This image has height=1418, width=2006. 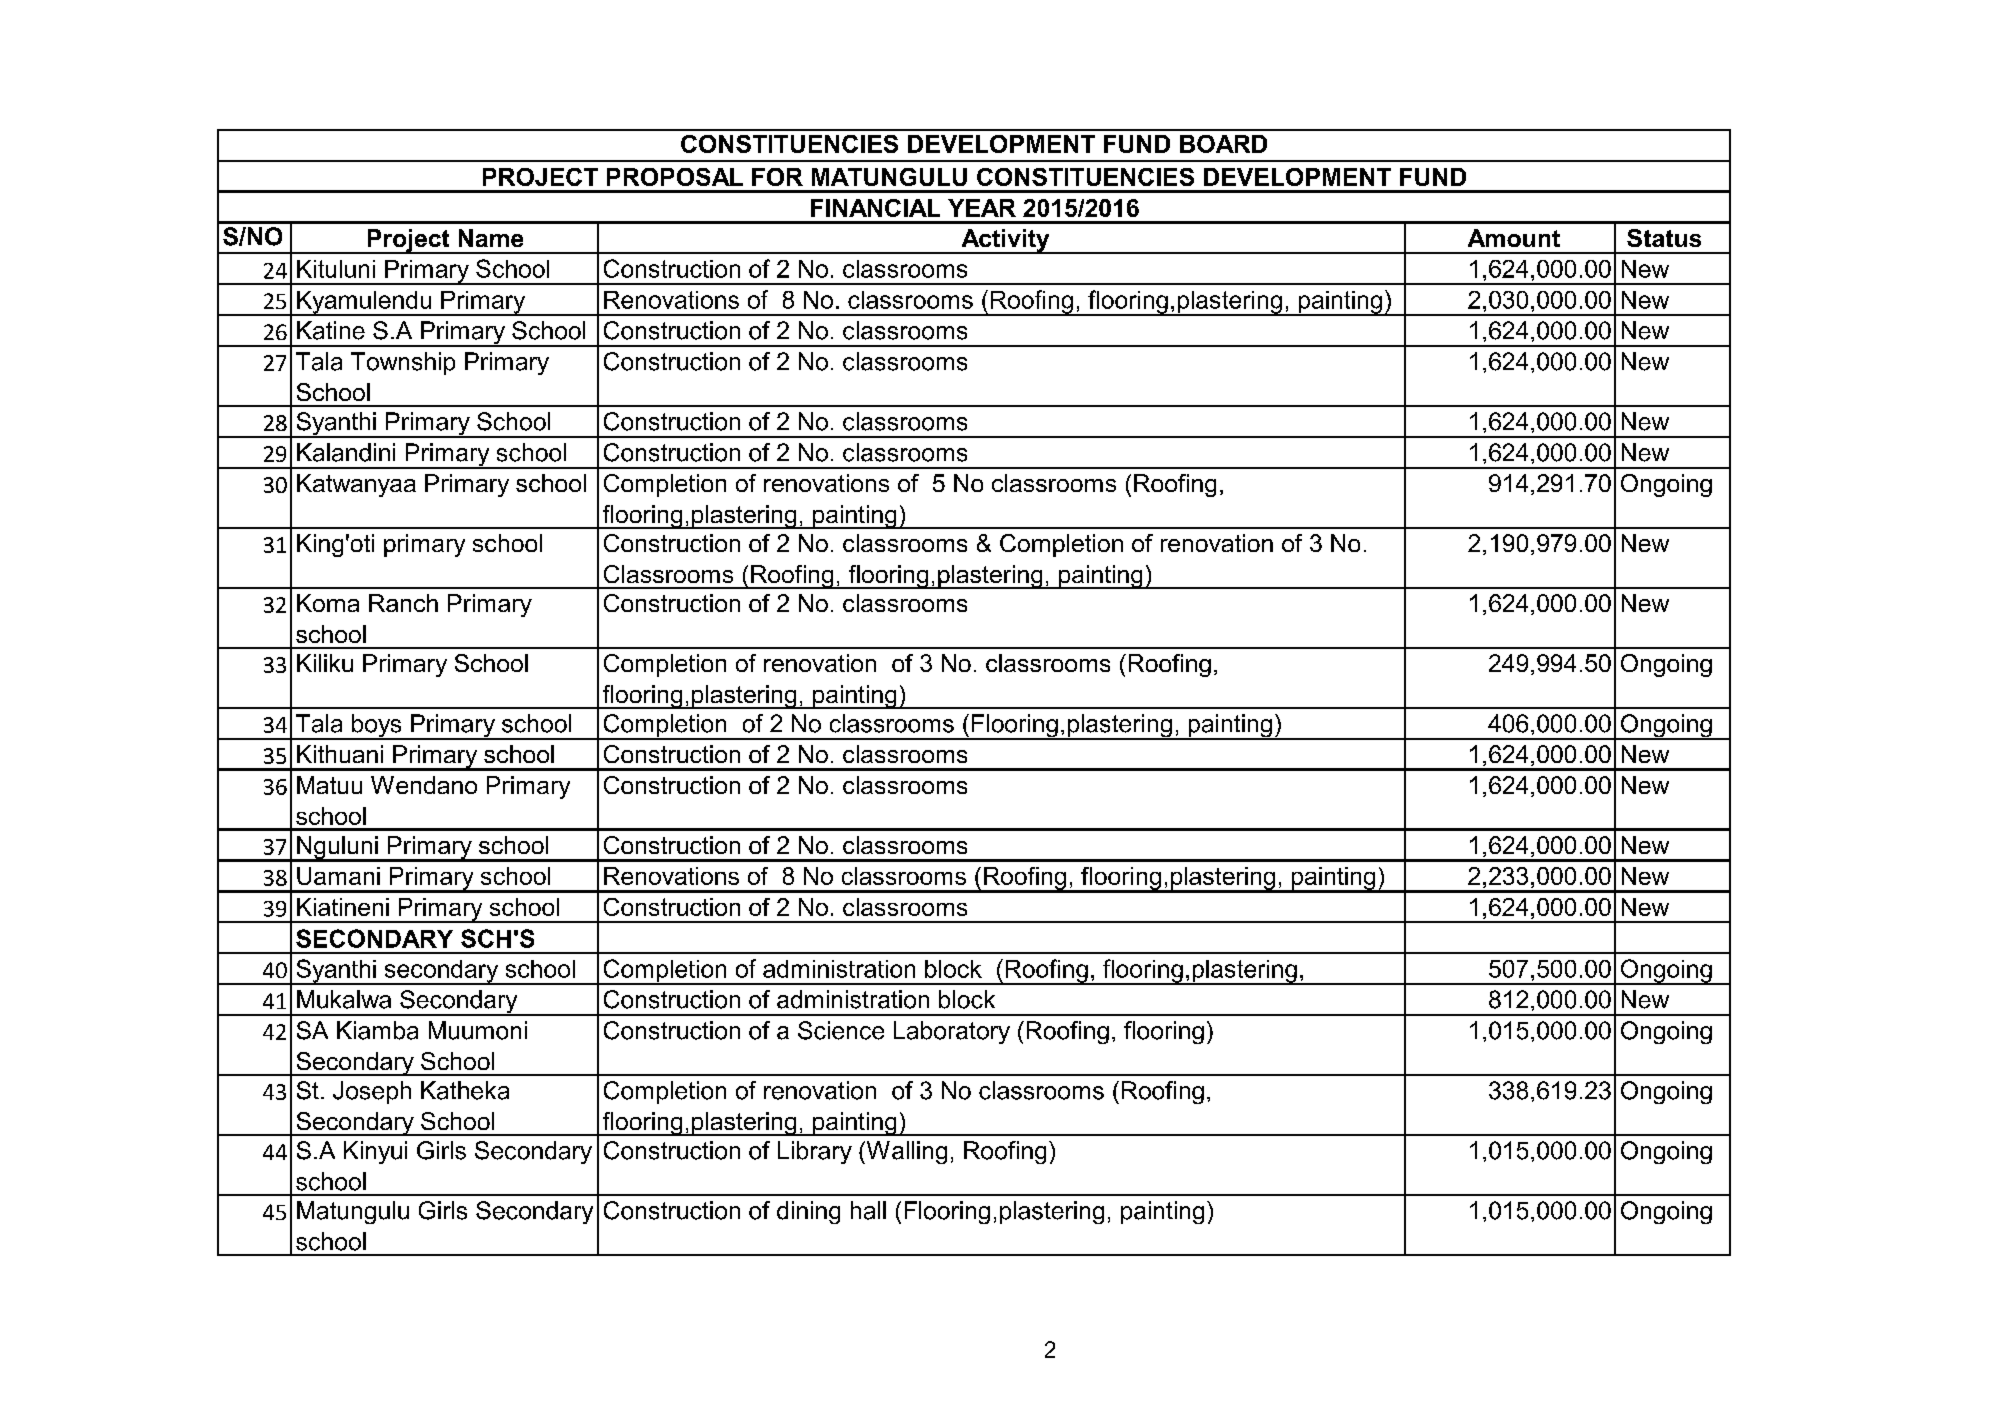 I want to click on Township, so click(x=403, y=363).
